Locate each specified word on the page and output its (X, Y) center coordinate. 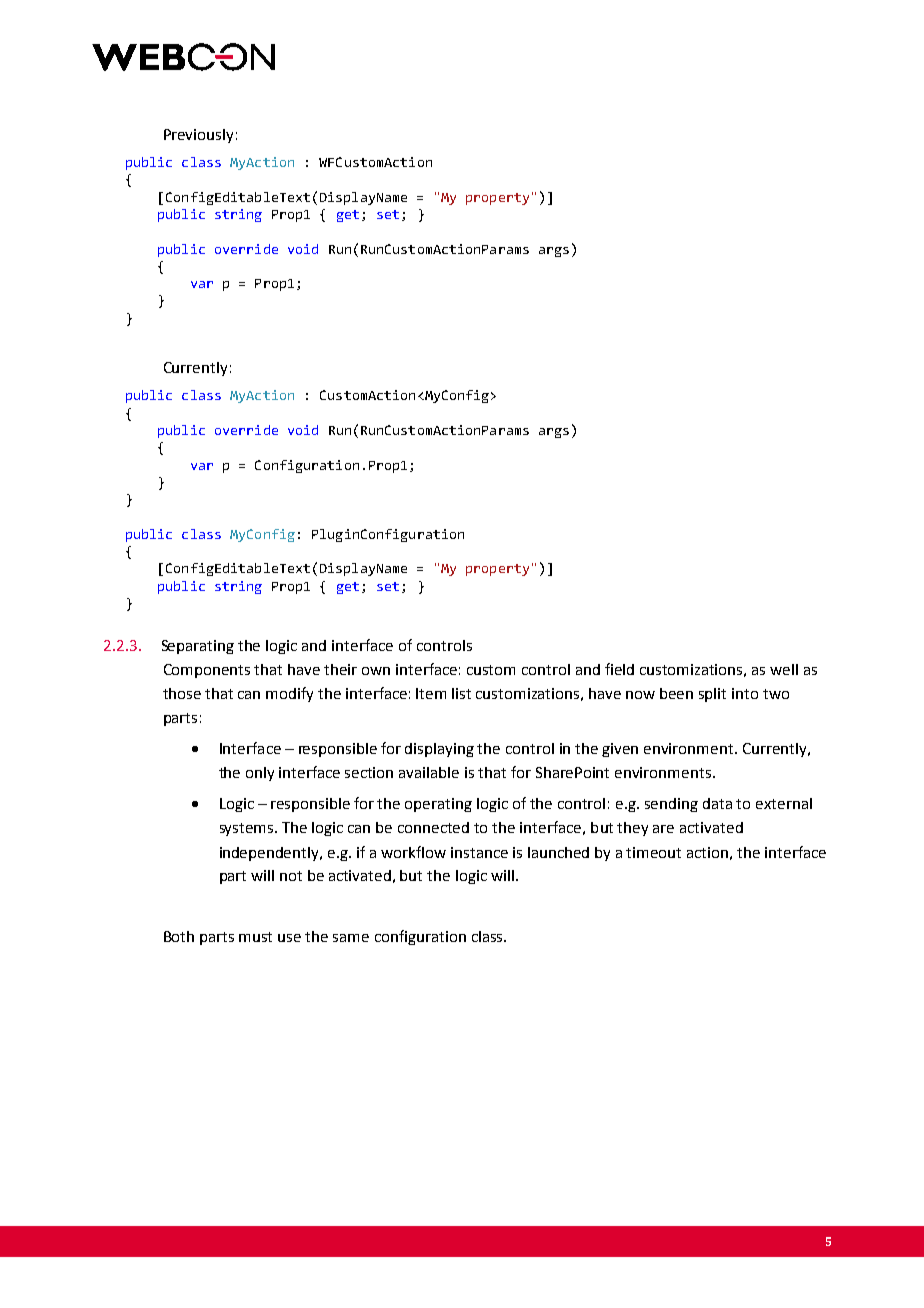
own (376, 671)
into (745, 693)
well (784, 669)
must (255, 937)
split (712, 695)
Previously (198, 136)
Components (207, 671)
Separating (198, 647)
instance (479, 852)
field (619, 669)
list (461, 693)
